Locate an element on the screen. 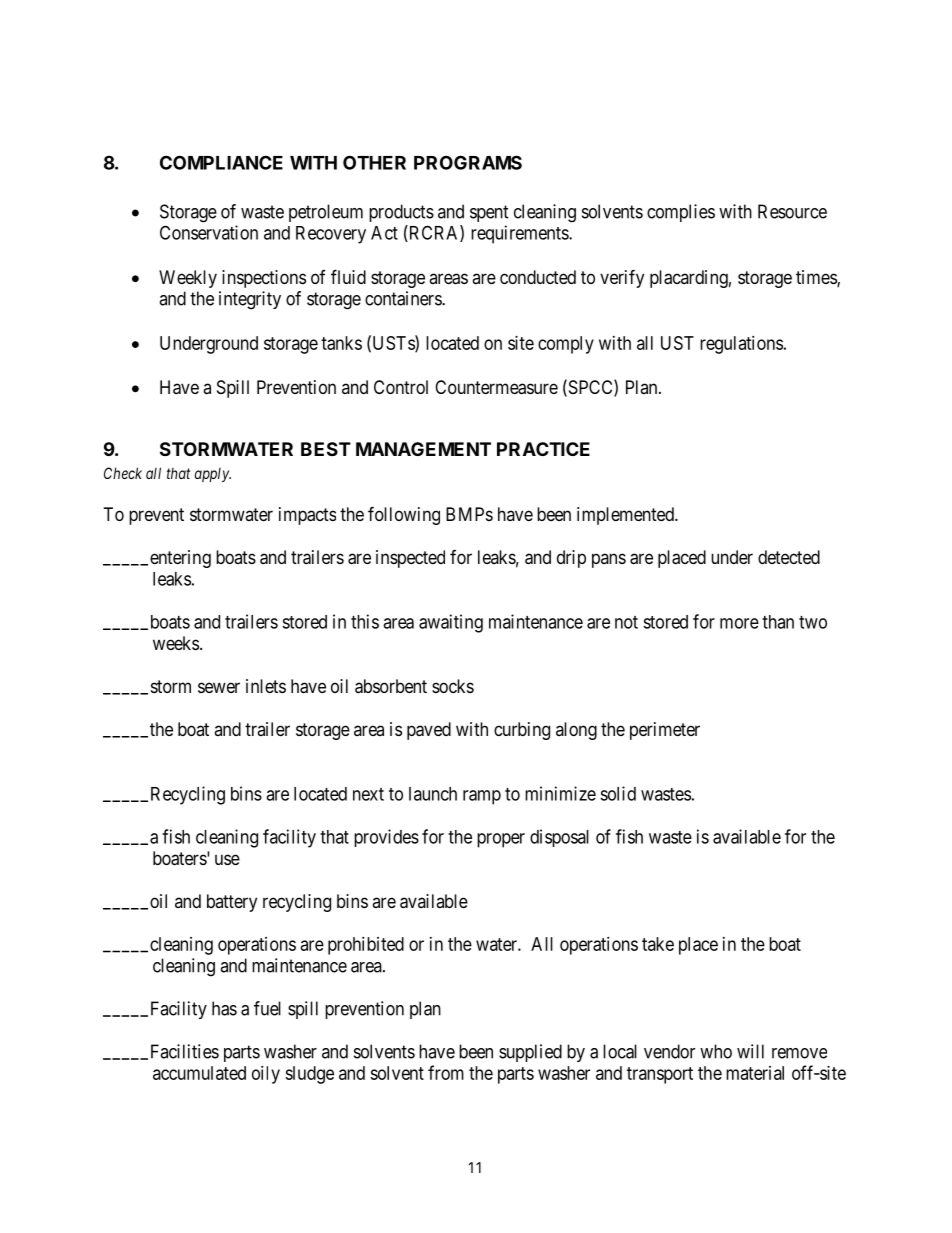 The height and width of the screenshot is (1233, 952). COMPLIANCE is located at coordinates (221, 162).
